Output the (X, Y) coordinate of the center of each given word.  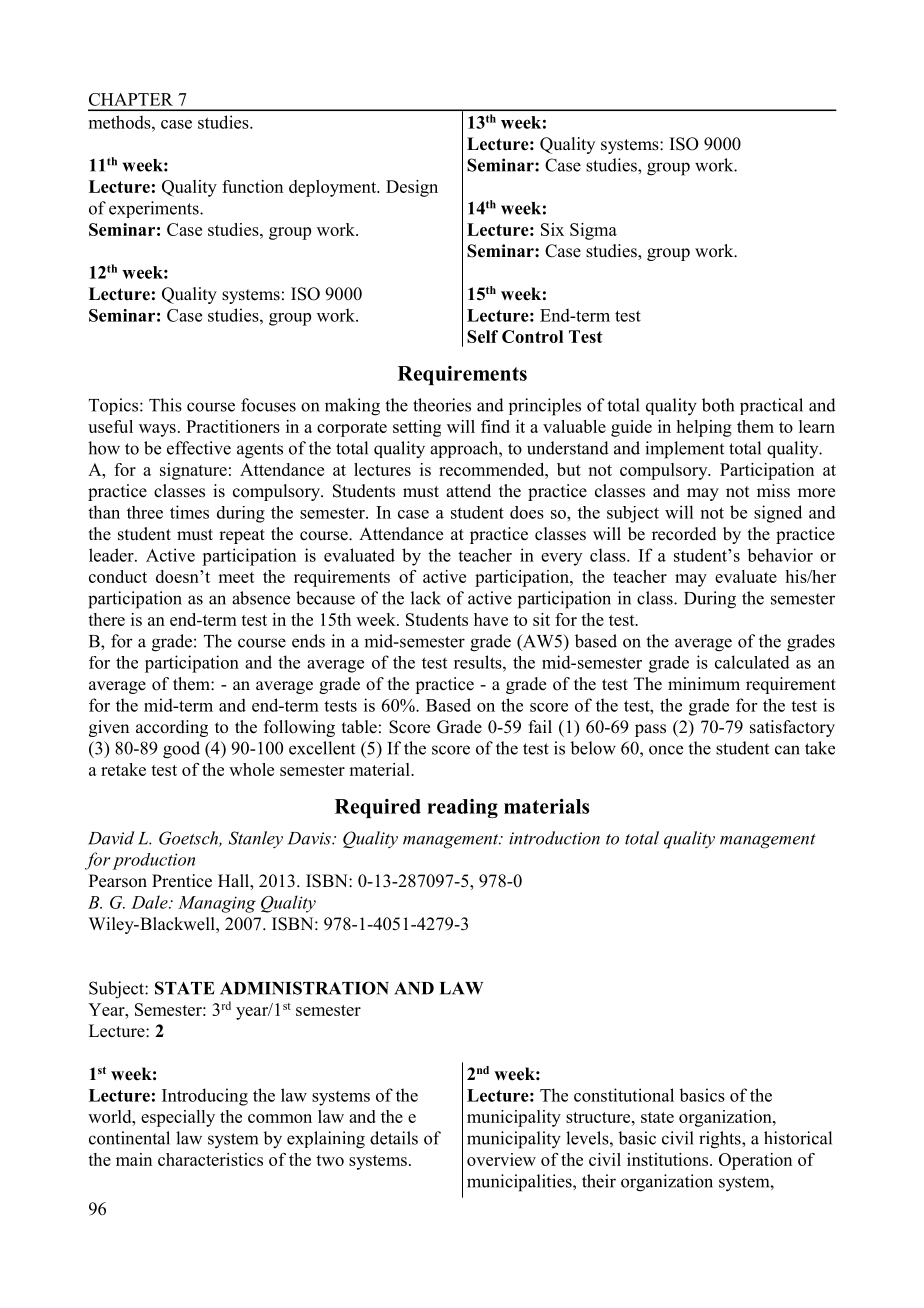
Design (412, 188)
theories (442, 405)
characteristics (210, 1159)
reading (462, 808)
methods (121, 122)
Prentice (182, 881)
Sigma (593, 231)
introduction (554, 838)
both (718, 405)
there (106, 619)
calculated (752, 662)
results (479, 662)
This (165, 405)
